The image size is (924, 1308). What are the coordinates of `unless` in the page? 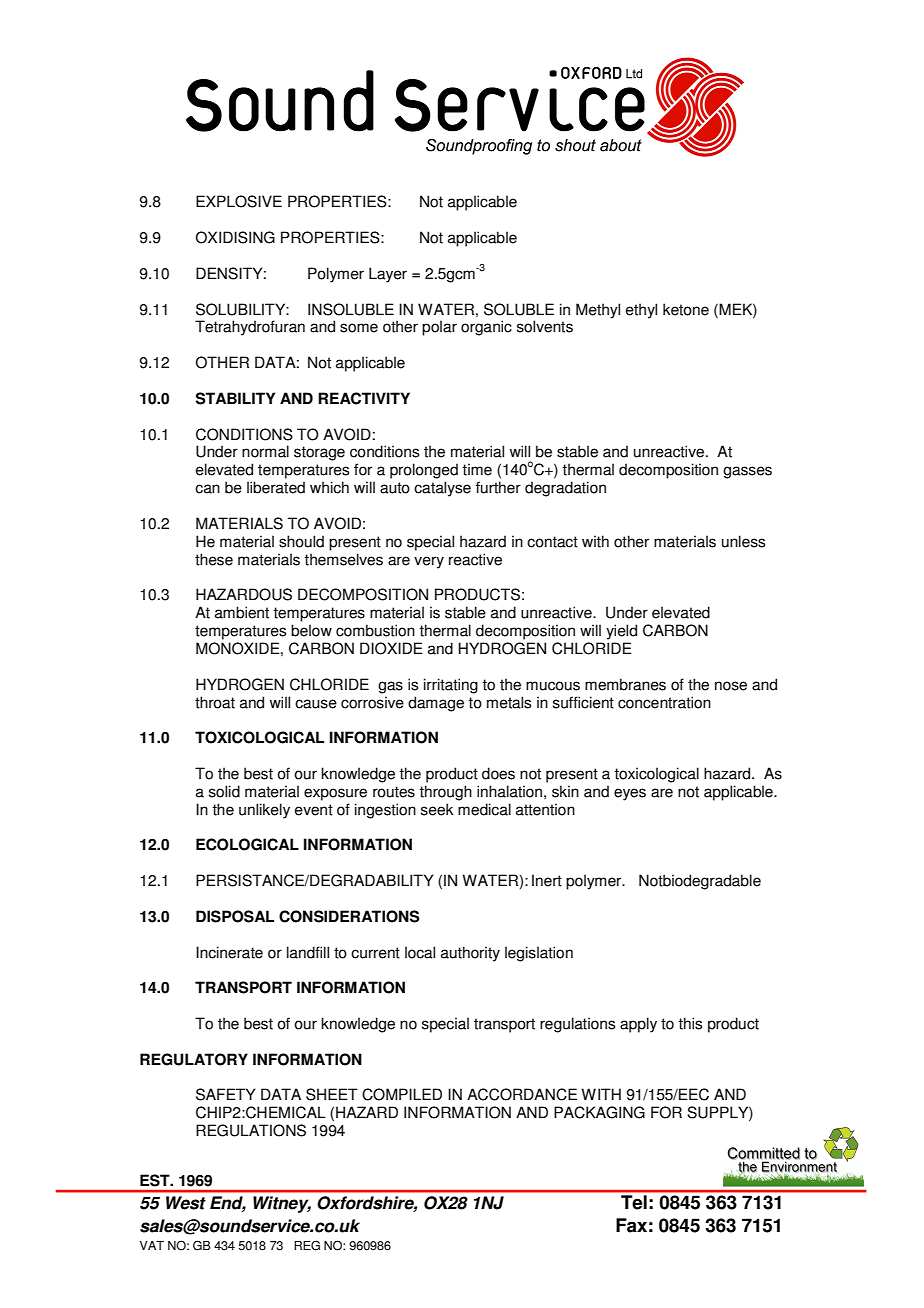 It's located at (743, 541).
